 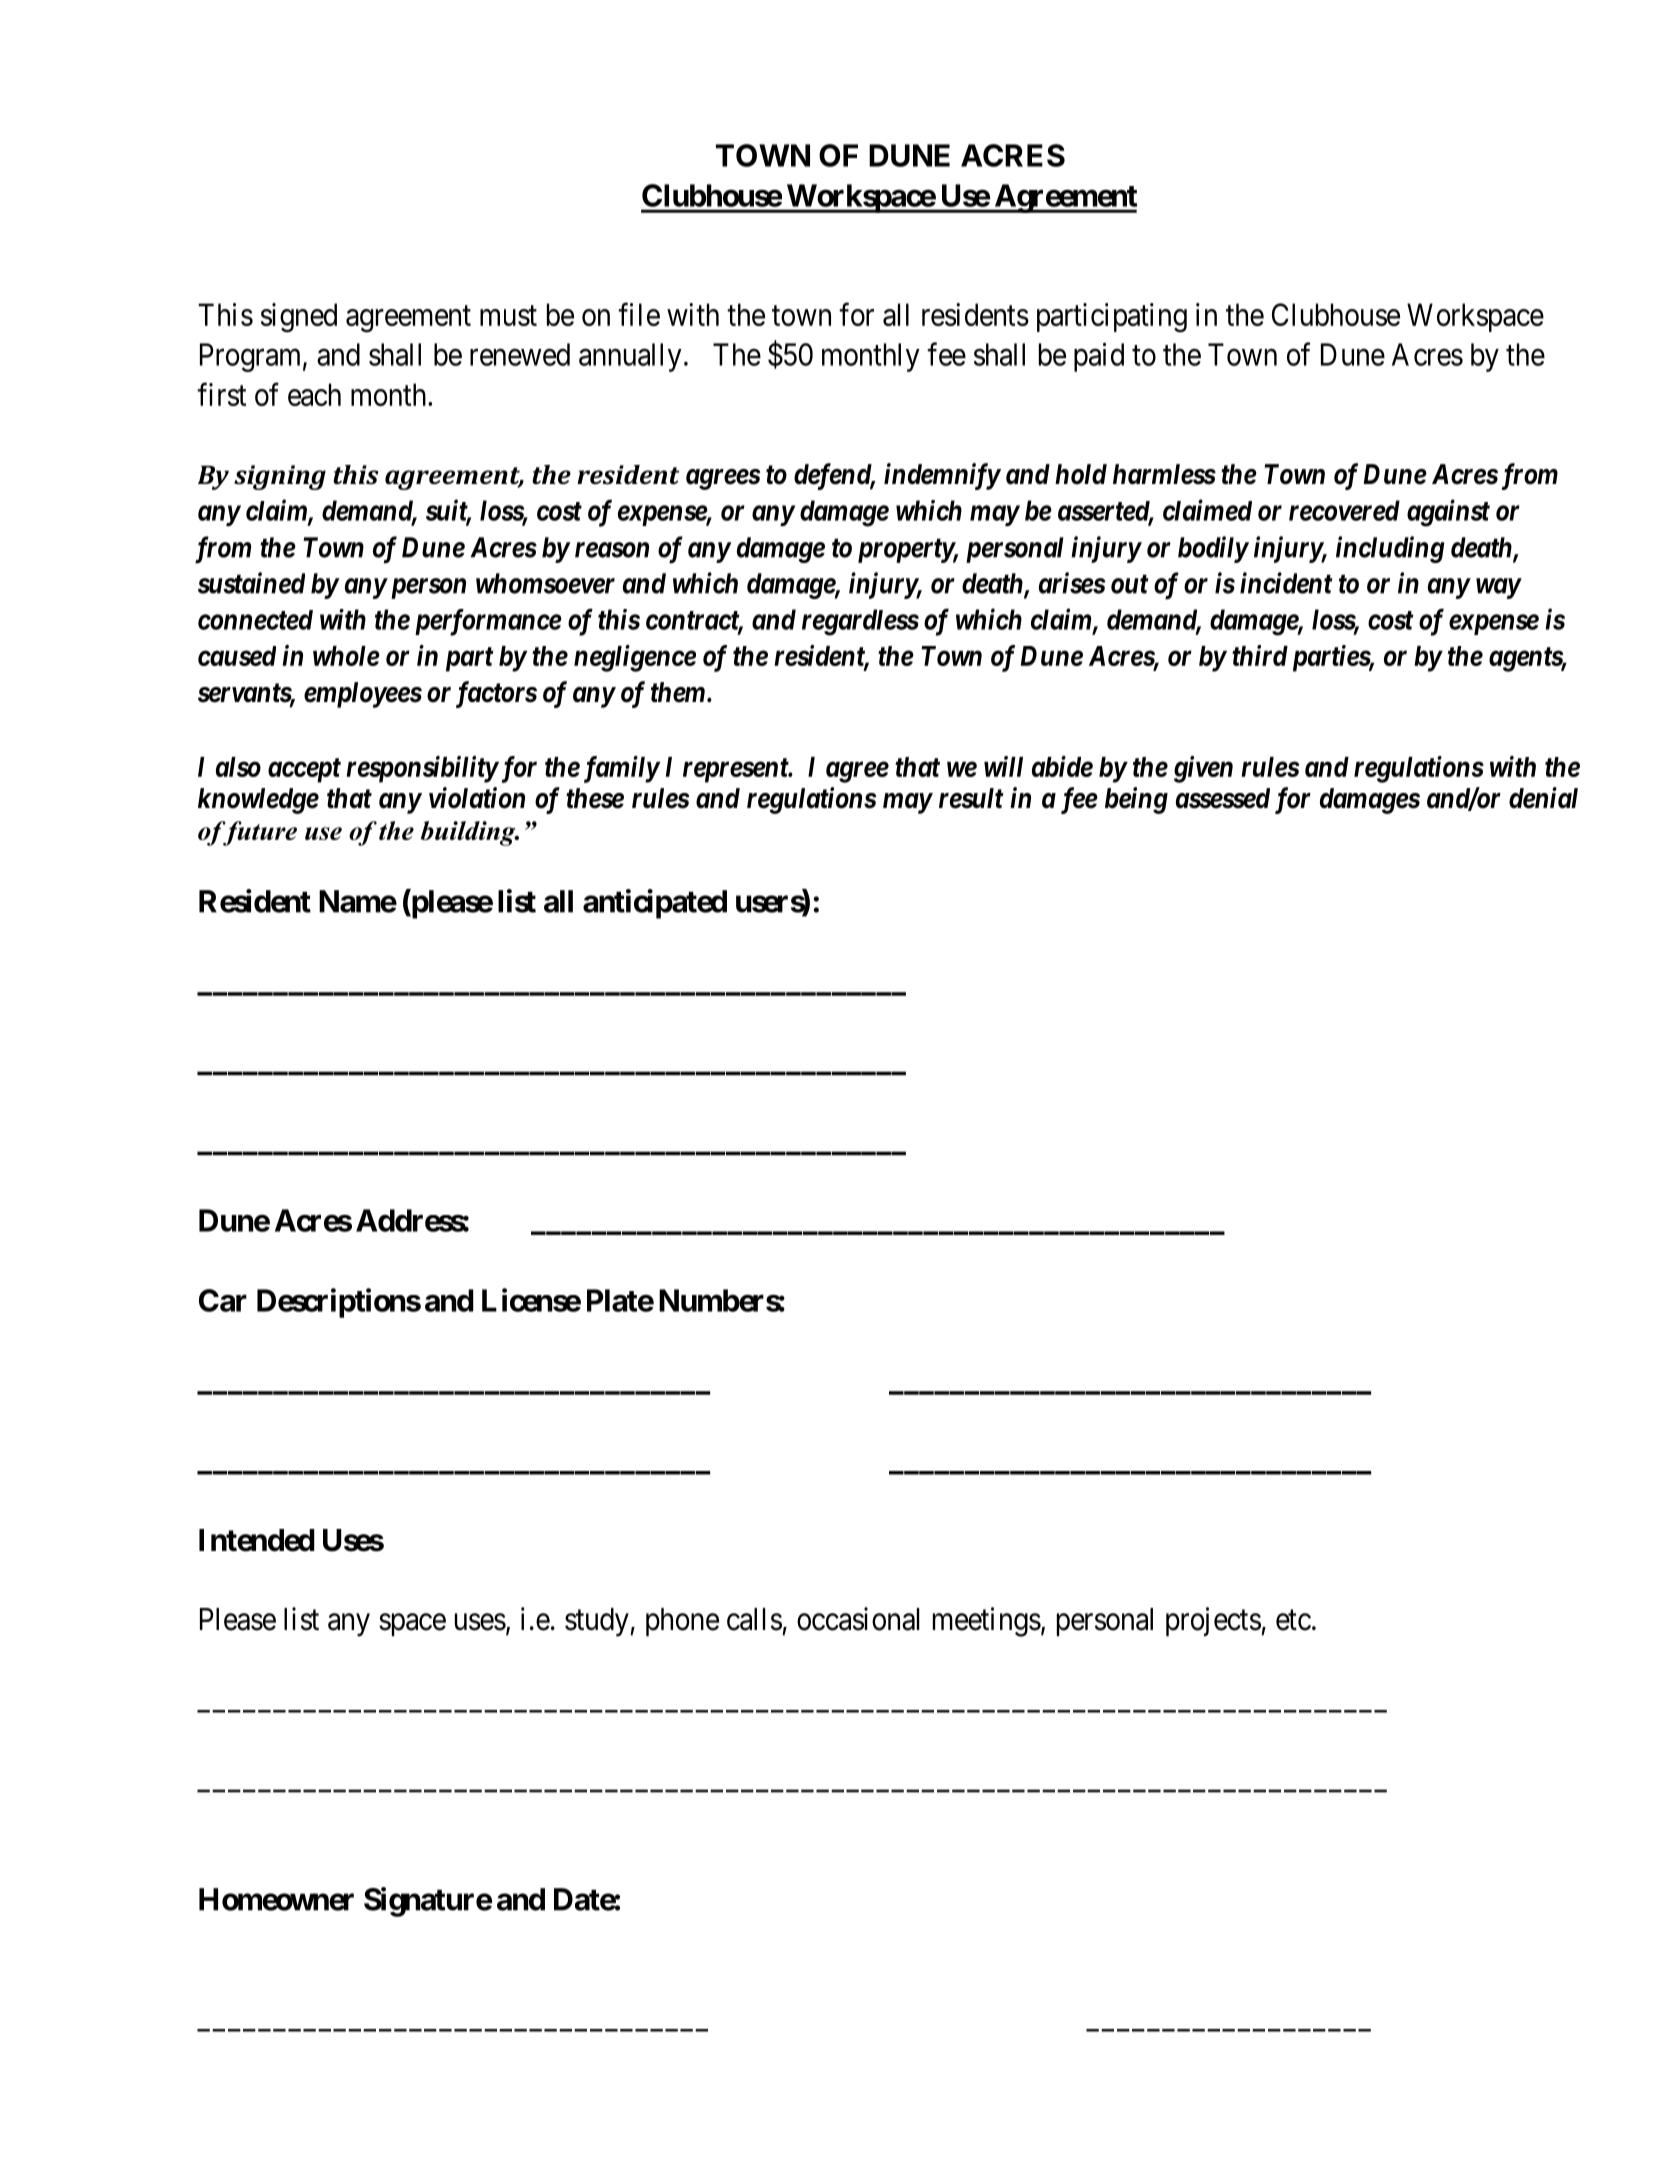 What do you see at coordinates (1344, 510) in the screenshot?
I see `recovered` at bounding box center [1344, 510].
